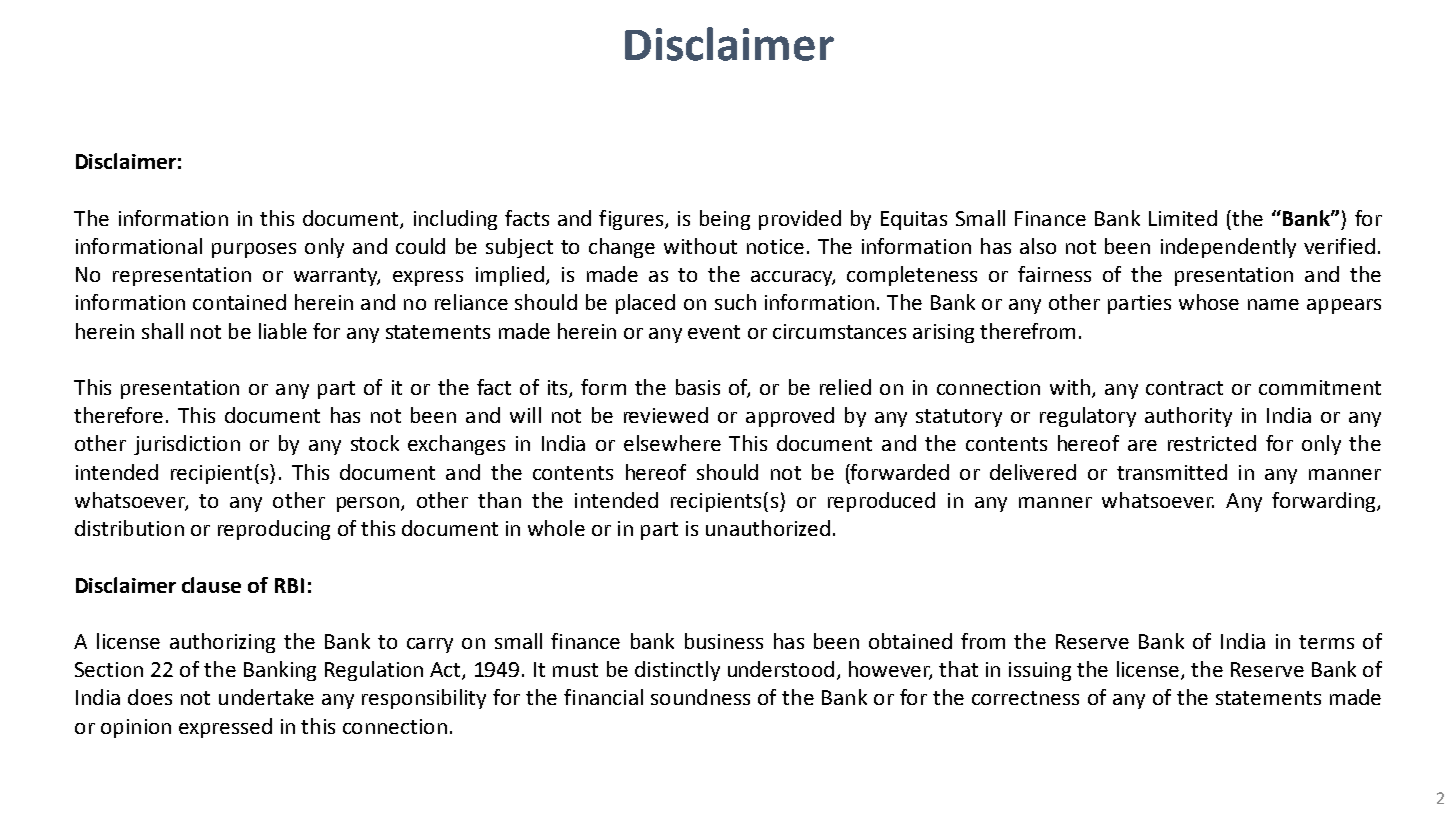 The width and height of the image is (1456, 819). Describe the element at coordinates (768, 528) in the image. I see `unauthorized` at that location.
